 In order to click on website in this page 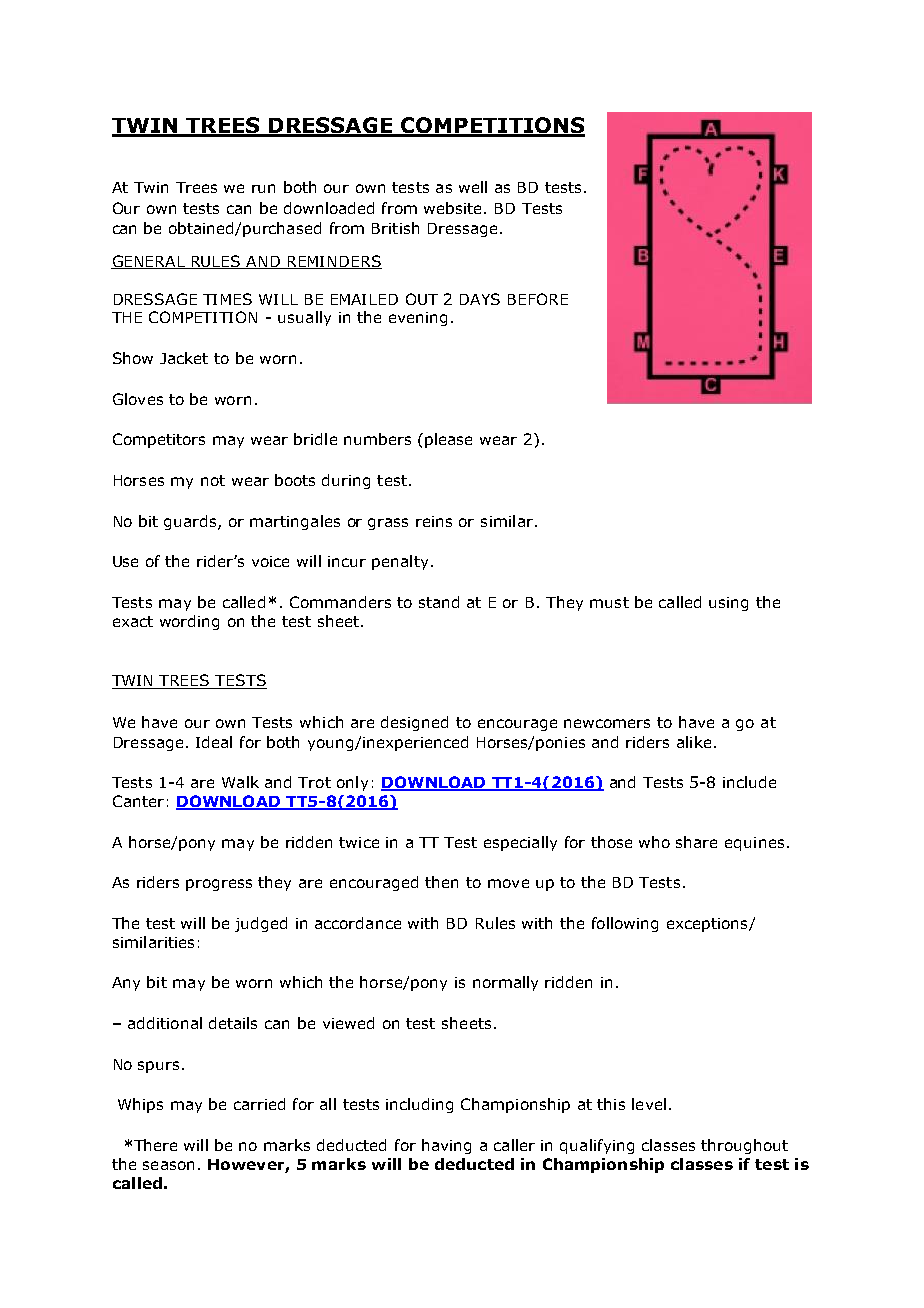, I will do `click(454, 208)`.
